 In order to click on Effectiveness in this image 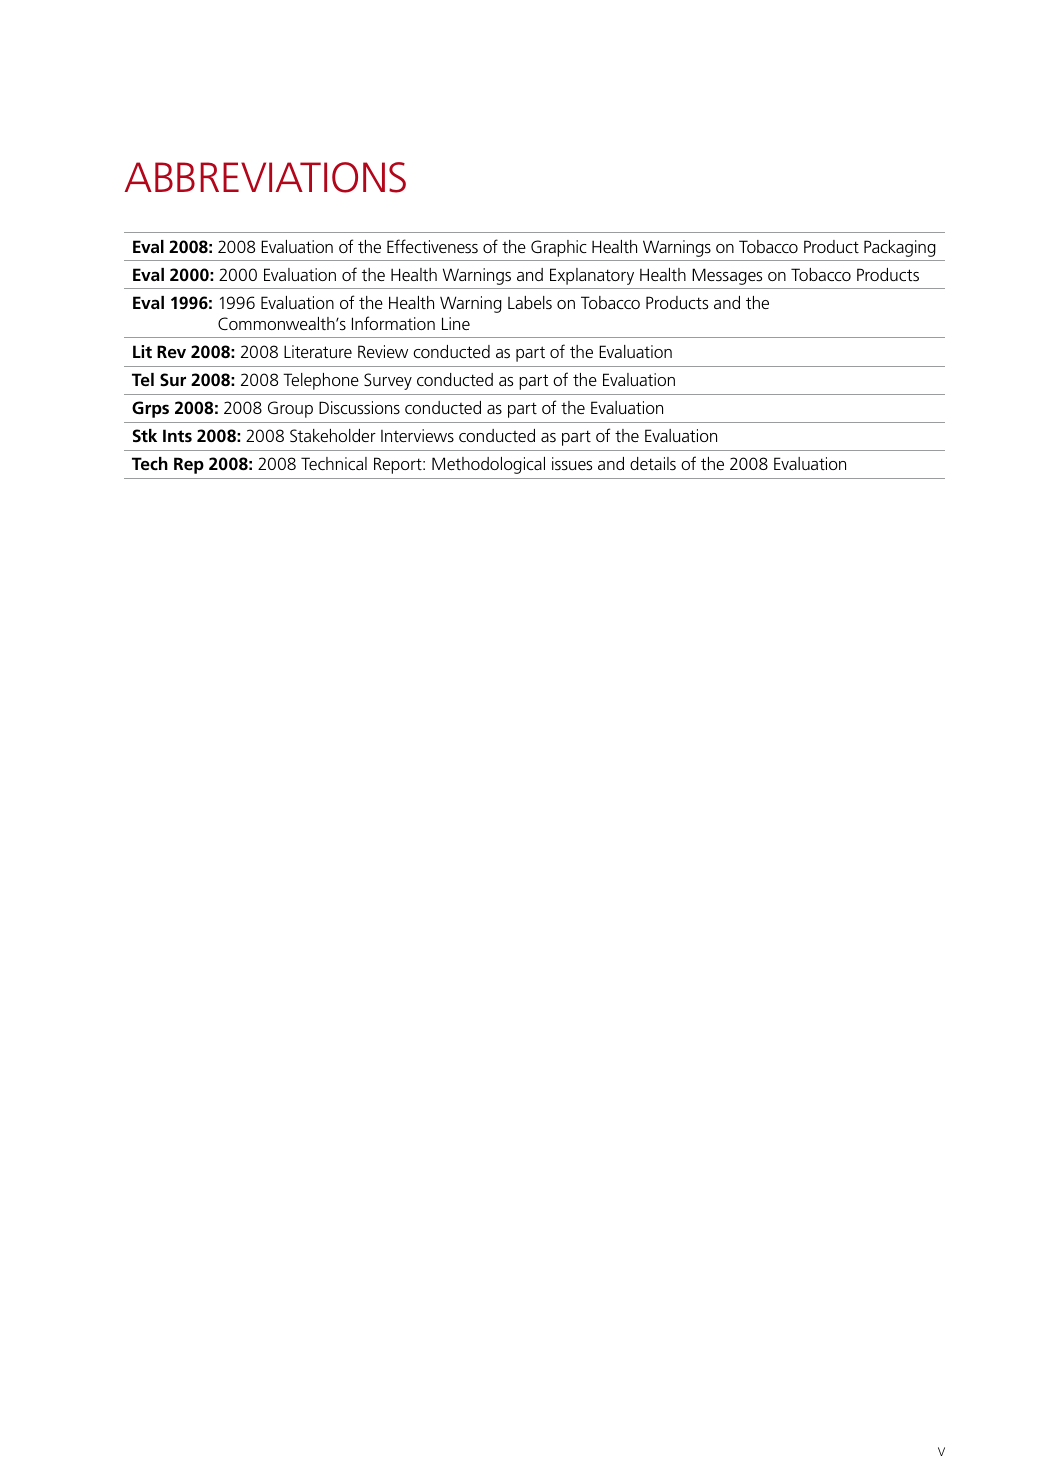, I will do `click(432, 246)`.
